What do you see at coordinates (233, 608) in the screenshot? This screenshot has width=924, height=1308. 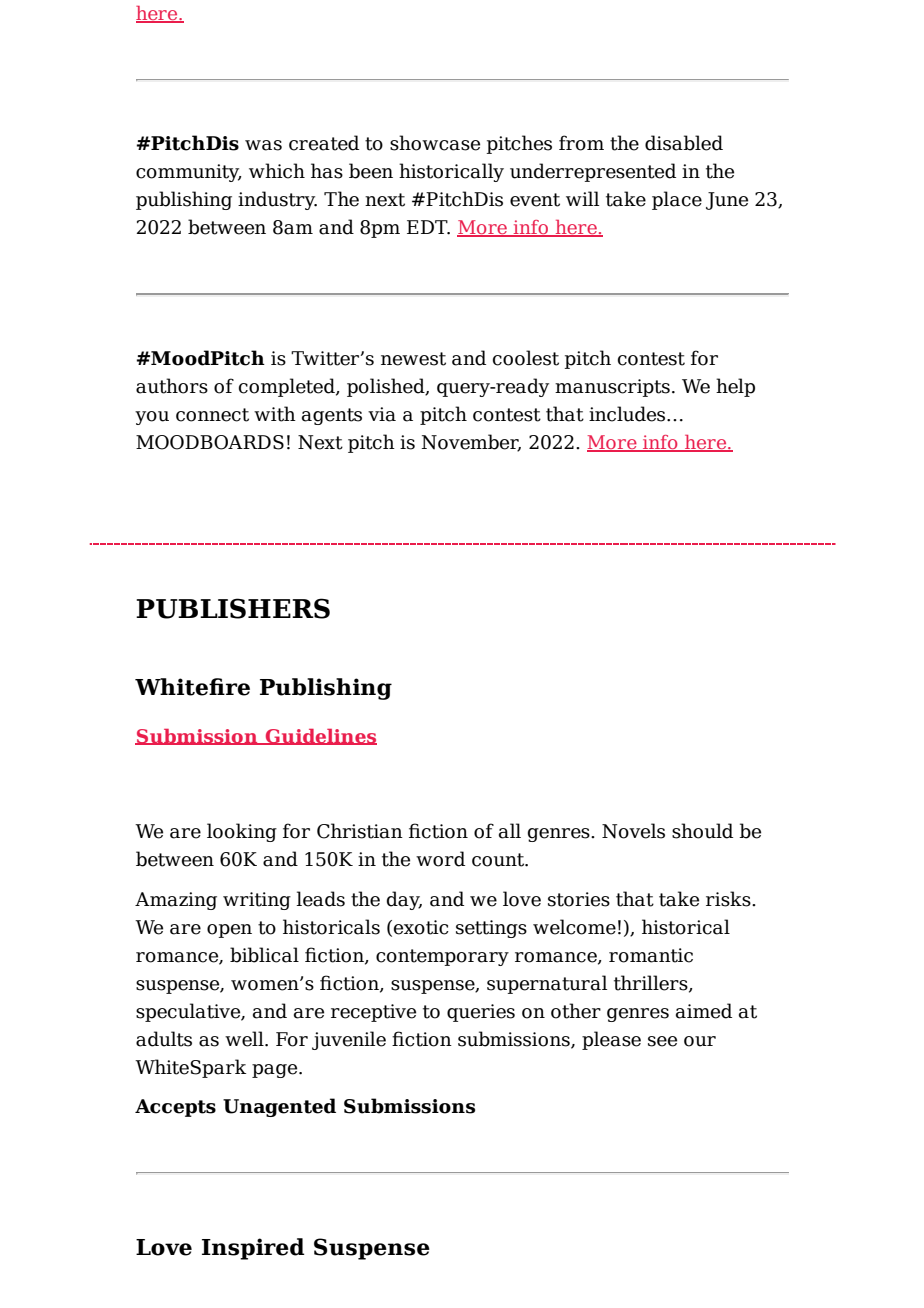 I see `PUBLISHERS` at bounding box center [233, 608].
